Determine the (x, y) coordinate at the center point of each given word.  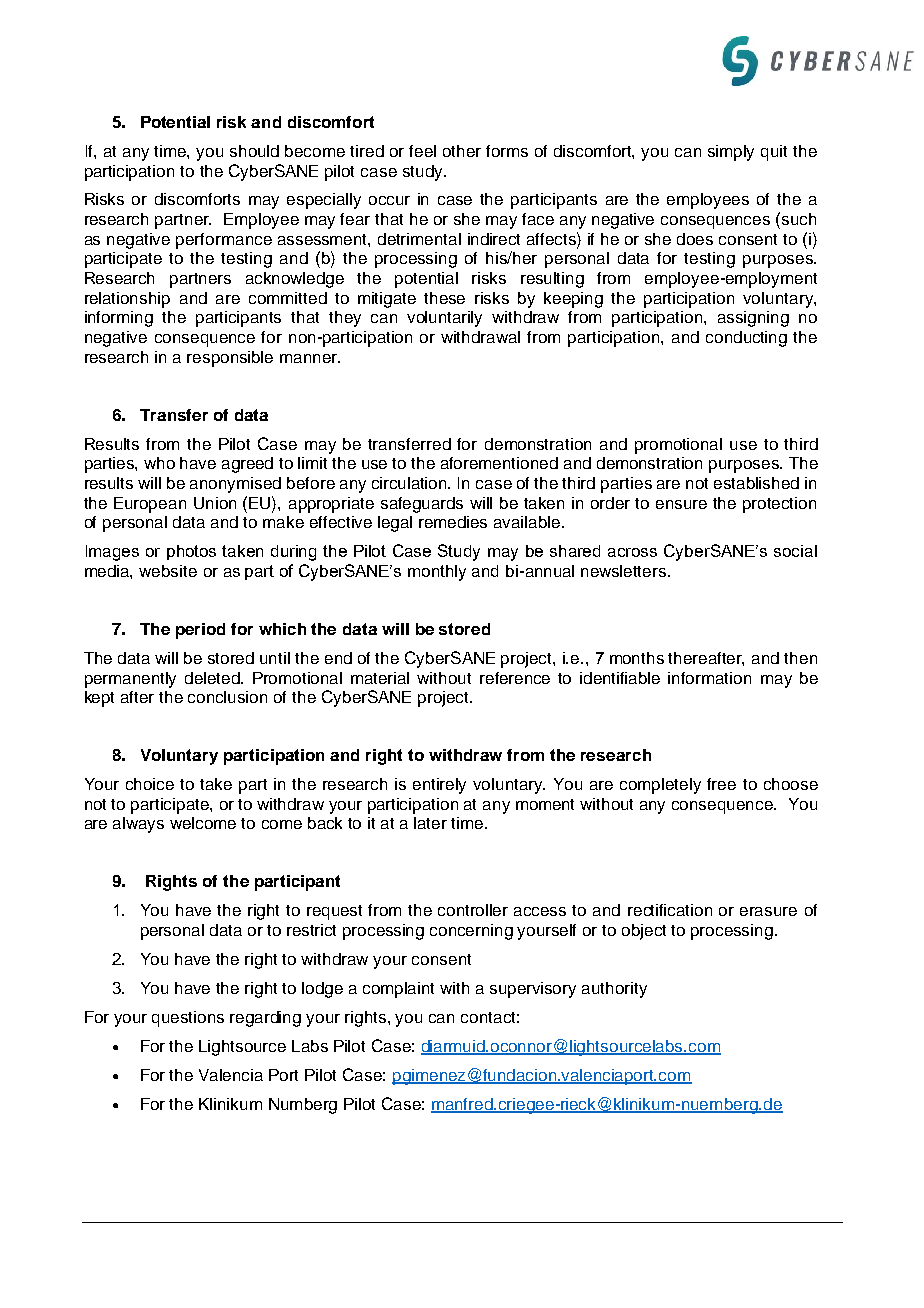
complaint (398, 990)
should (254, 151)
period (200, 631)
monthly (437, 573)
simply (731, 153)
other (462, 151)
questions (188, 1019)
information (709, 678)
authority (614, 990)
